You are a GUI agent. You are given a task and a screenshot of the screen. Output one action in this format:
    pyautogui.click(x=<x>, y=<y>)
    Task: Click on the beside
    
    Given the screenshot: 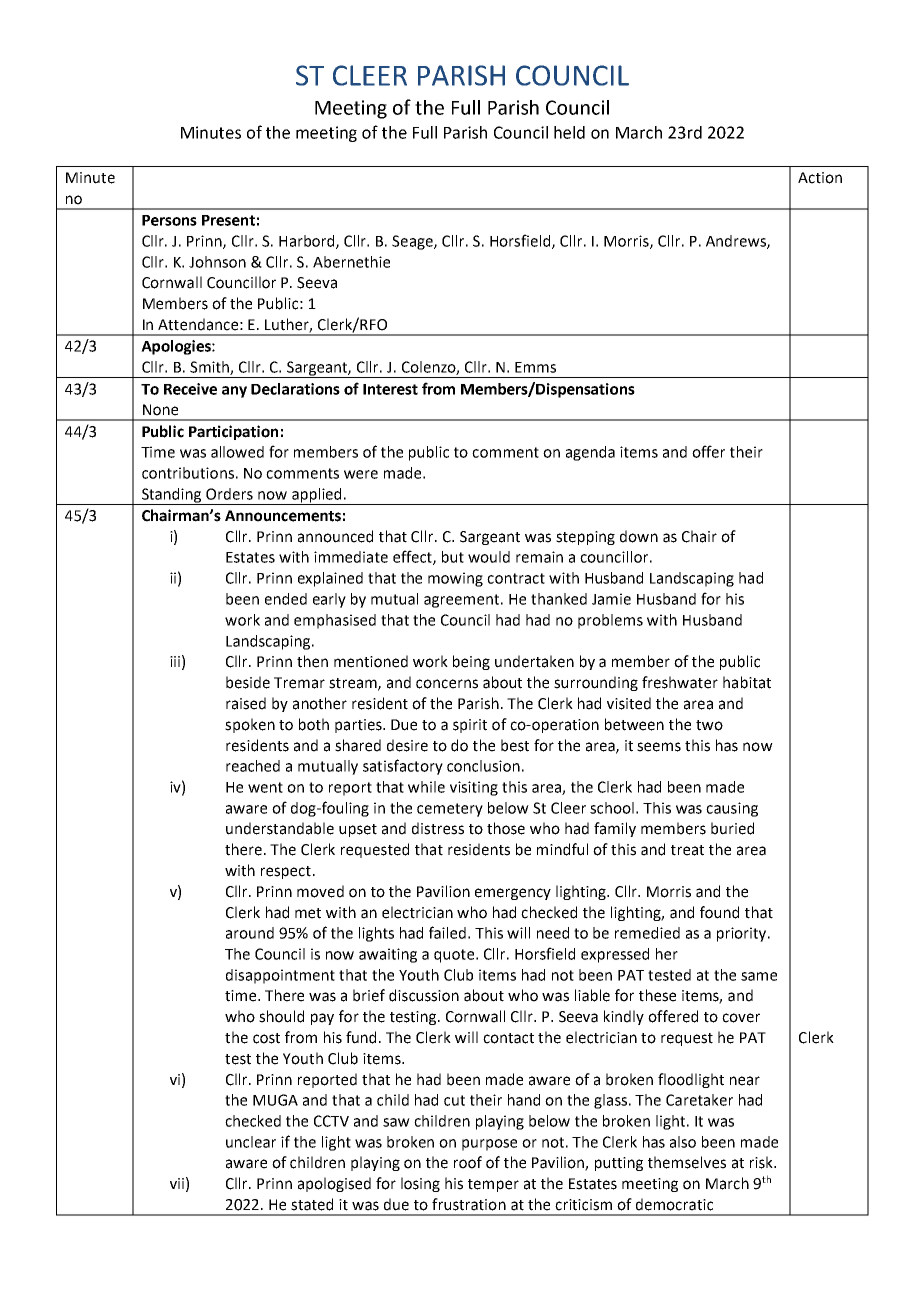 What is the action you would take?
    pyautogui.click(x=248, y=682)
